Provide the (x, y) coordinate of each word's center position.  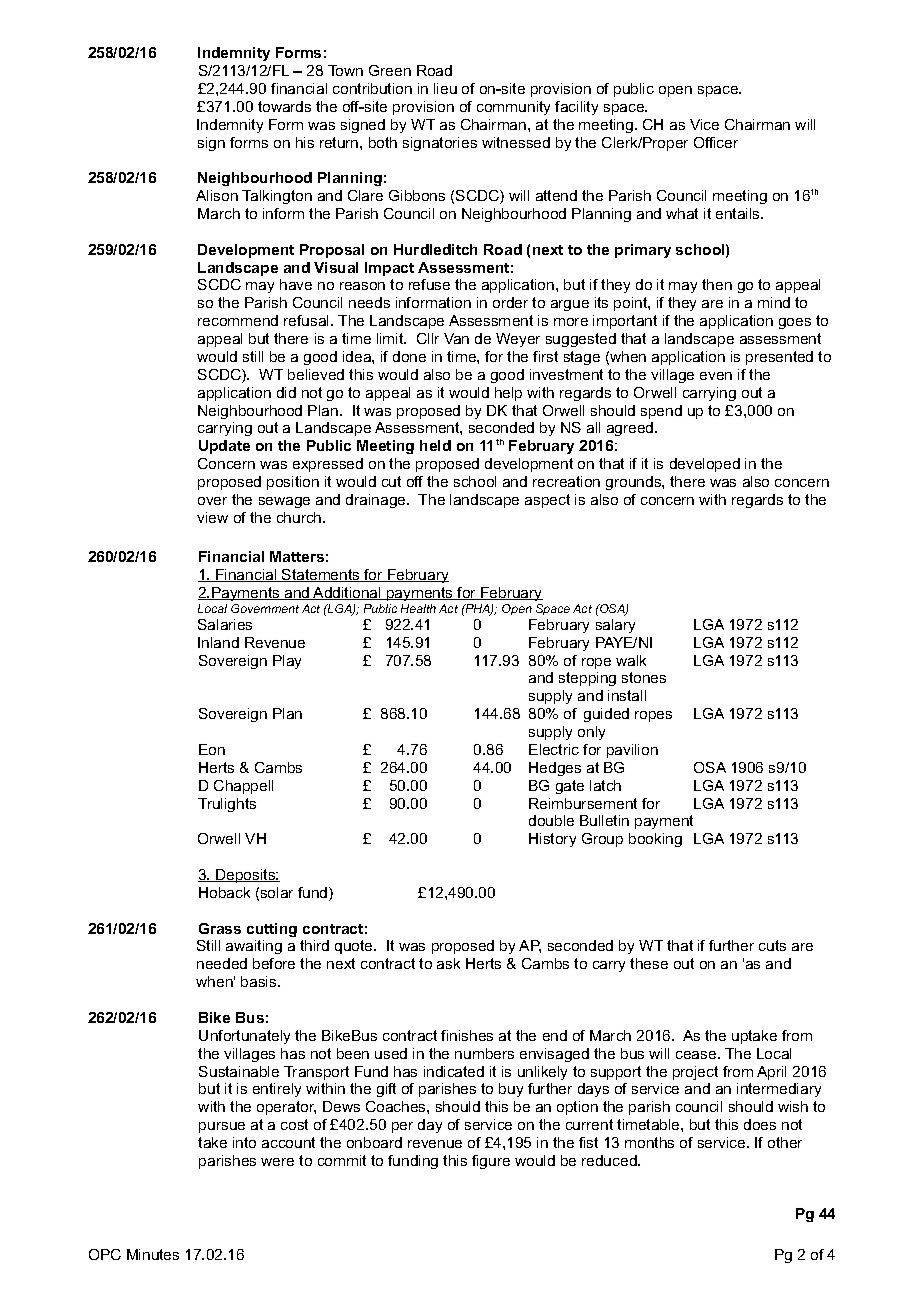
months (649, 1142)
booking (655, 840)
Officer (716, 142)
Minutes (153, 1254)
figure (491, 1162)
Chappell (243, 787)
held (435, 445)
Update (224, 447)
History (552, 840)
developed (705, 465)
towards (284, 106)
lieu (445, 88)
